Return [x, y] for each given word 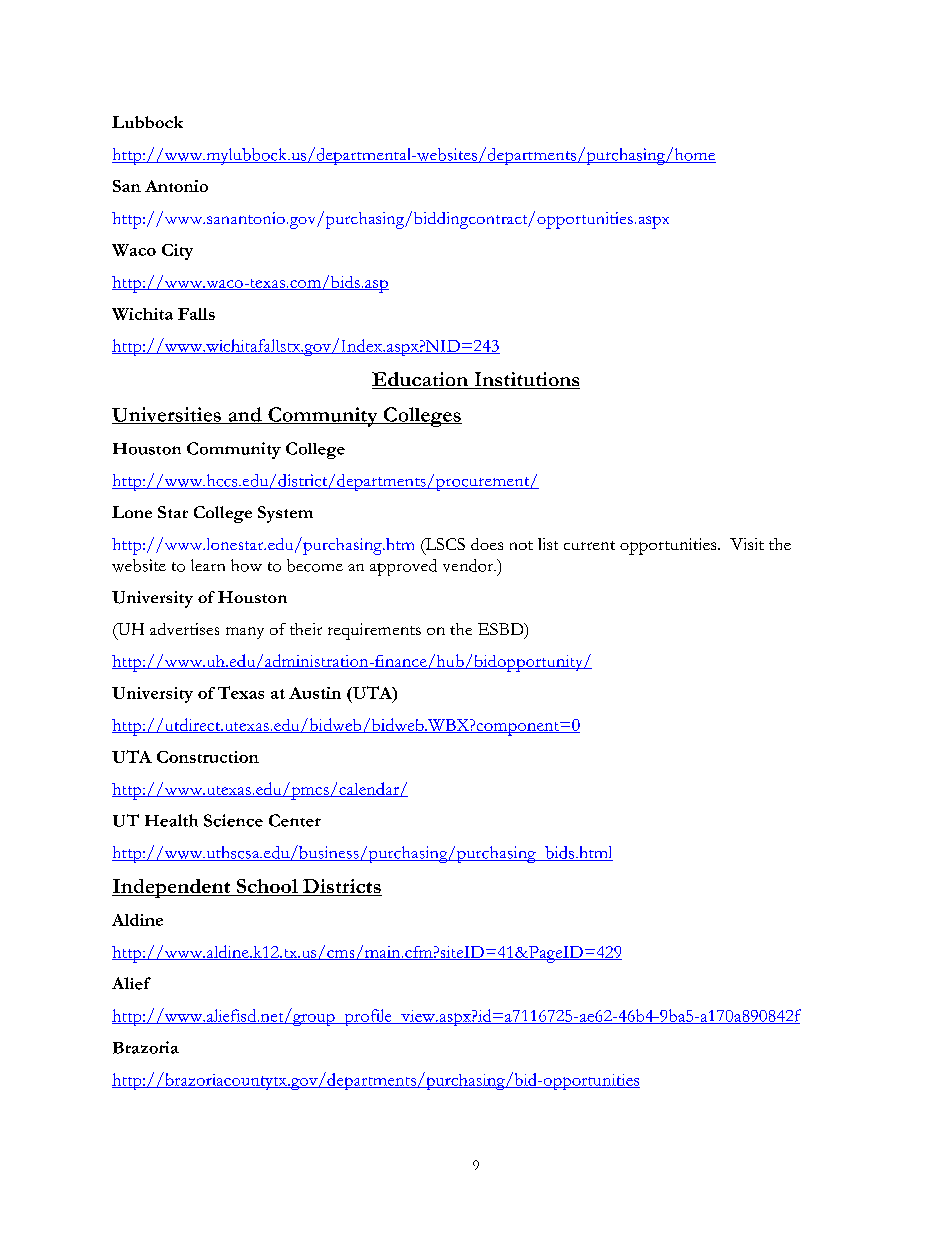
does [487, 544]
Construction [208, 757]
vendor [469, 565]
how [246, 565]
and [245, 415]
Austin [315, 693]
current [589, 545]
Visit [747, 544]
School [267, 887]
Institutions [526, 380]
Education [421, 380]
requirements [374, 631]
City [177, 252]
